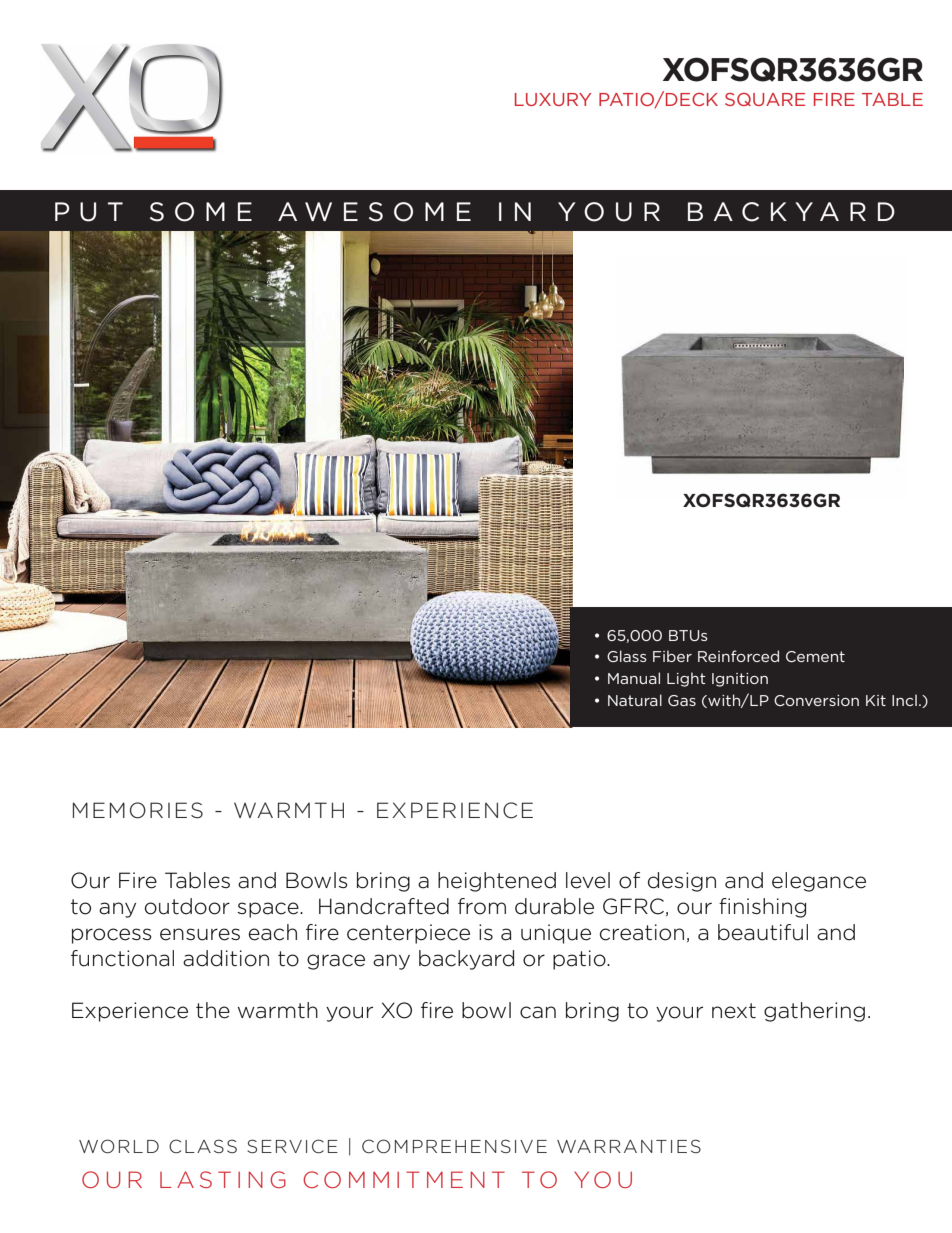 This document has width=952, height=1233. I want to click on heightened, so click(497, 882).
